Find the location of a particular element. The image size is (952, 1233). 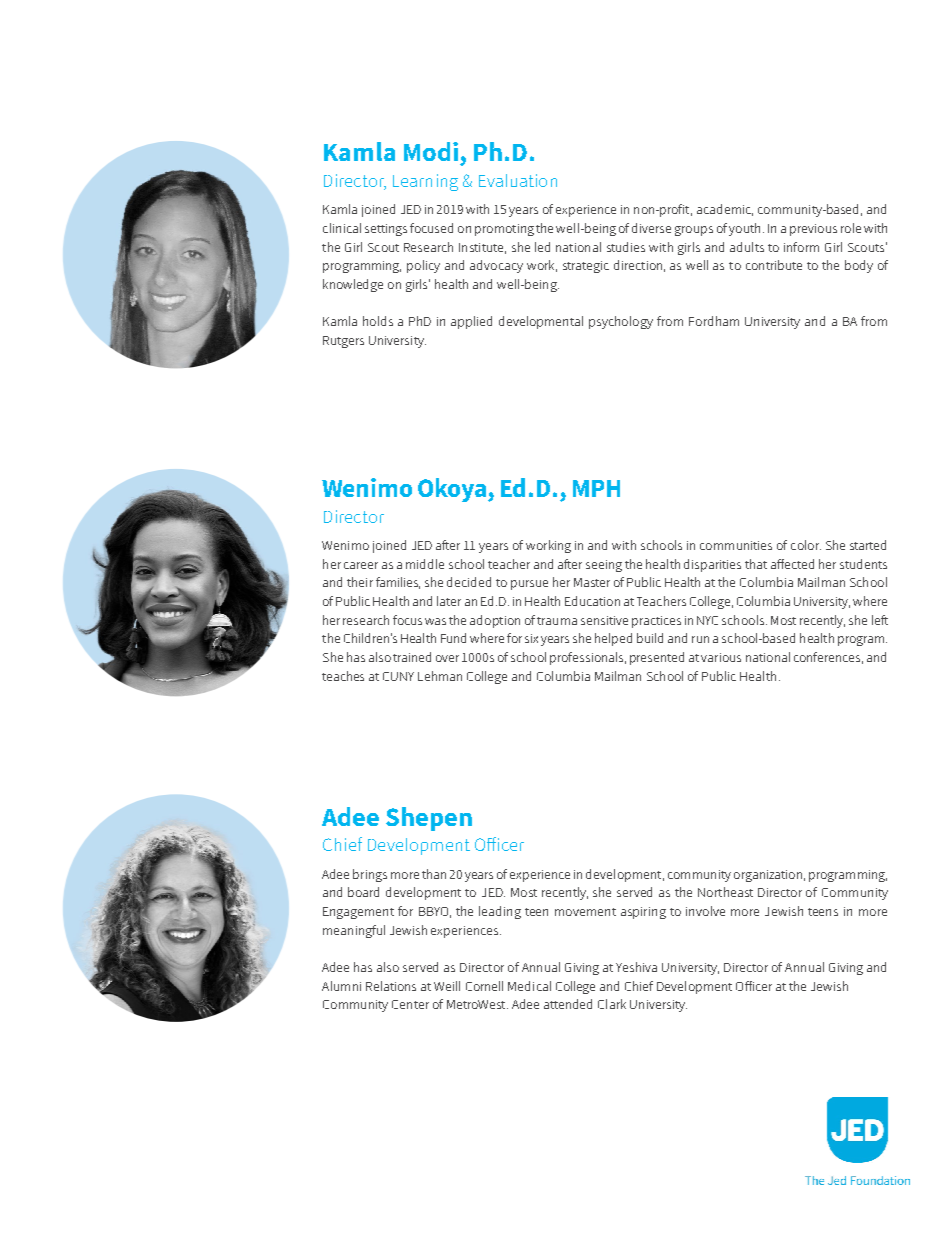

color is located at coordinates (806, 545).
